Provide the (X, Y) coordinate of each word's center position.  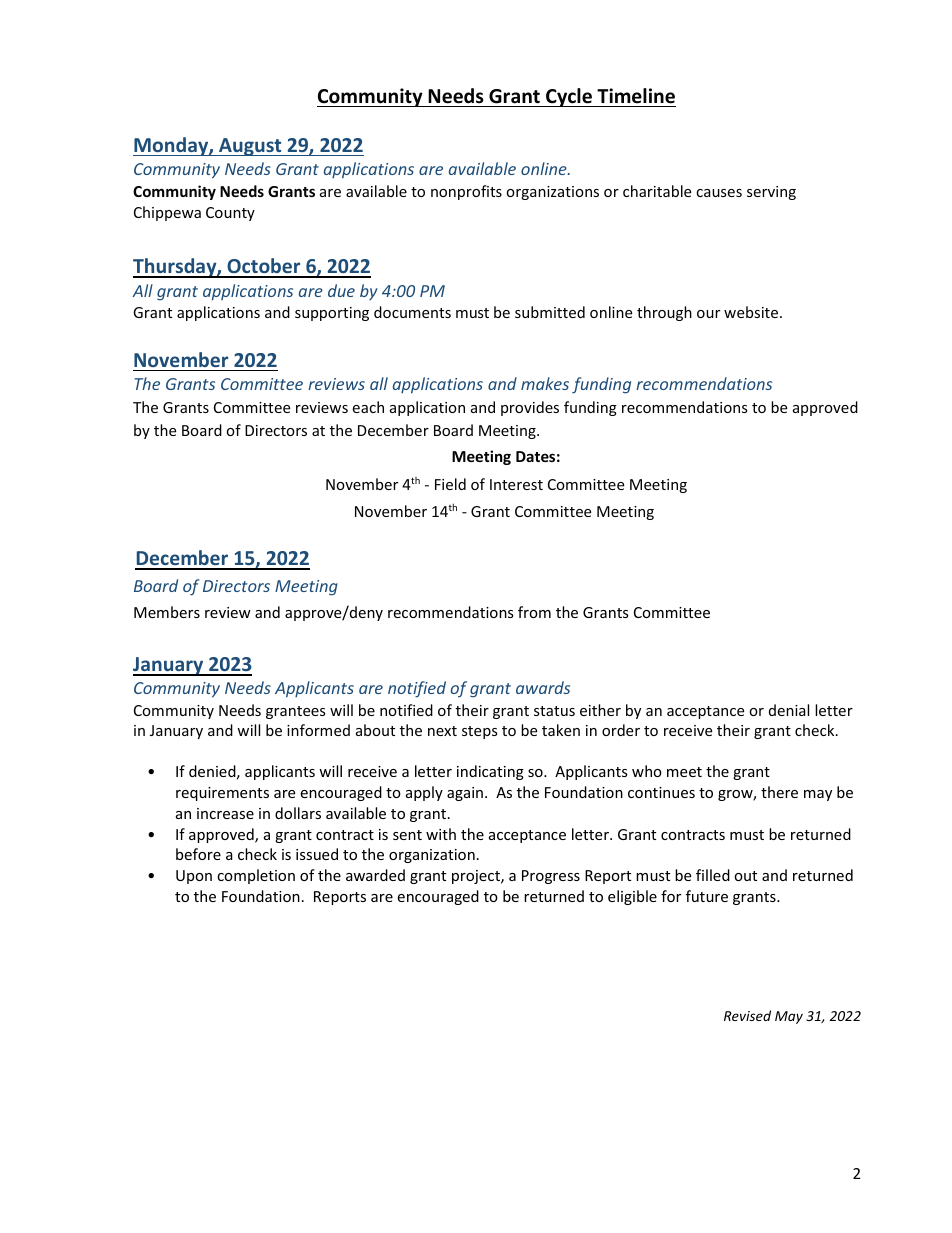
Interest (516, 484)
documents (412, 312)
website (752, 312)
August (250, 147)
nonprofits (466, 192)
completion (256, 876)
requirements (222, 794)
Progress (551, 877)
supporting (332, 314)
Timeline (636, 96)
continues (661, 792)
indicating (490, 772)
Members (167, 612)
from (534, 612)
